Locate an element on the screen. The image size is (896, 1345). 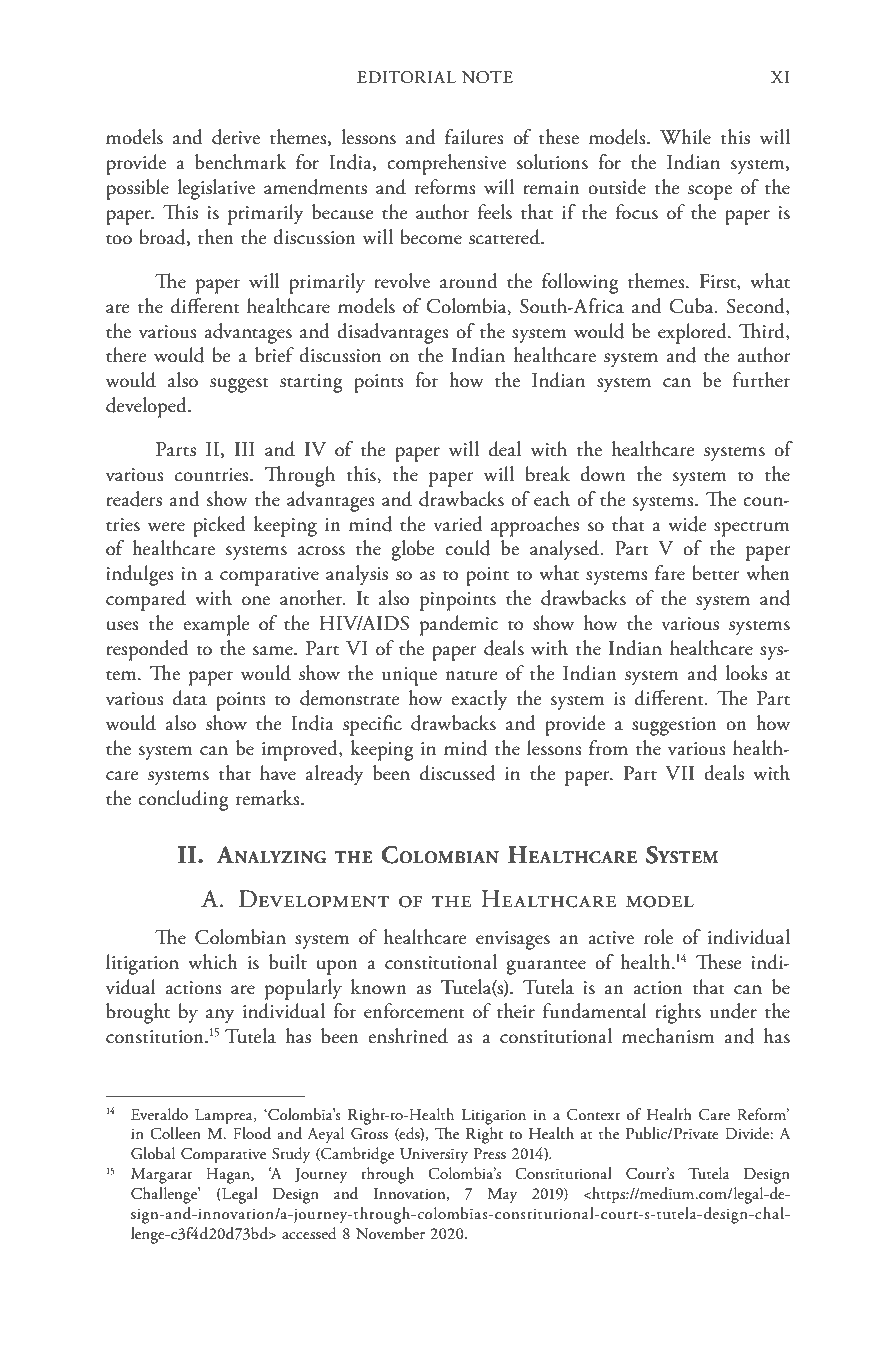
III is located at coordinates (245, 449).
